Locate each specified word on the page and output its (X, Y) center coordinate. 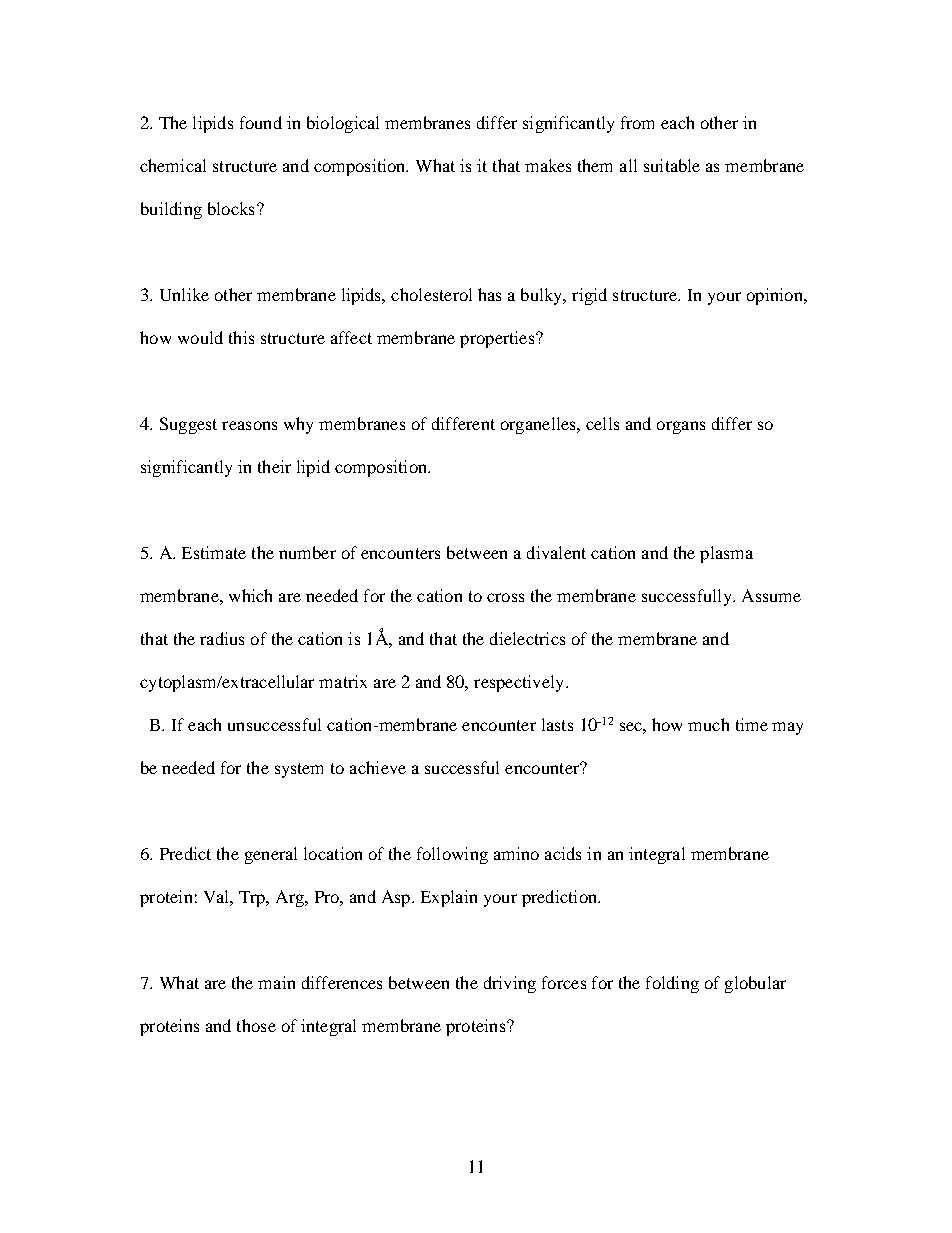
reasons (249, 425)
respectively (520, 683)
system (299, 770)
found (261, 122)
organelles (539, 425)
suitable (672, 165)
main (276, 982)
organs (681, 427)
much (708, 724)
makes (548, 165)
